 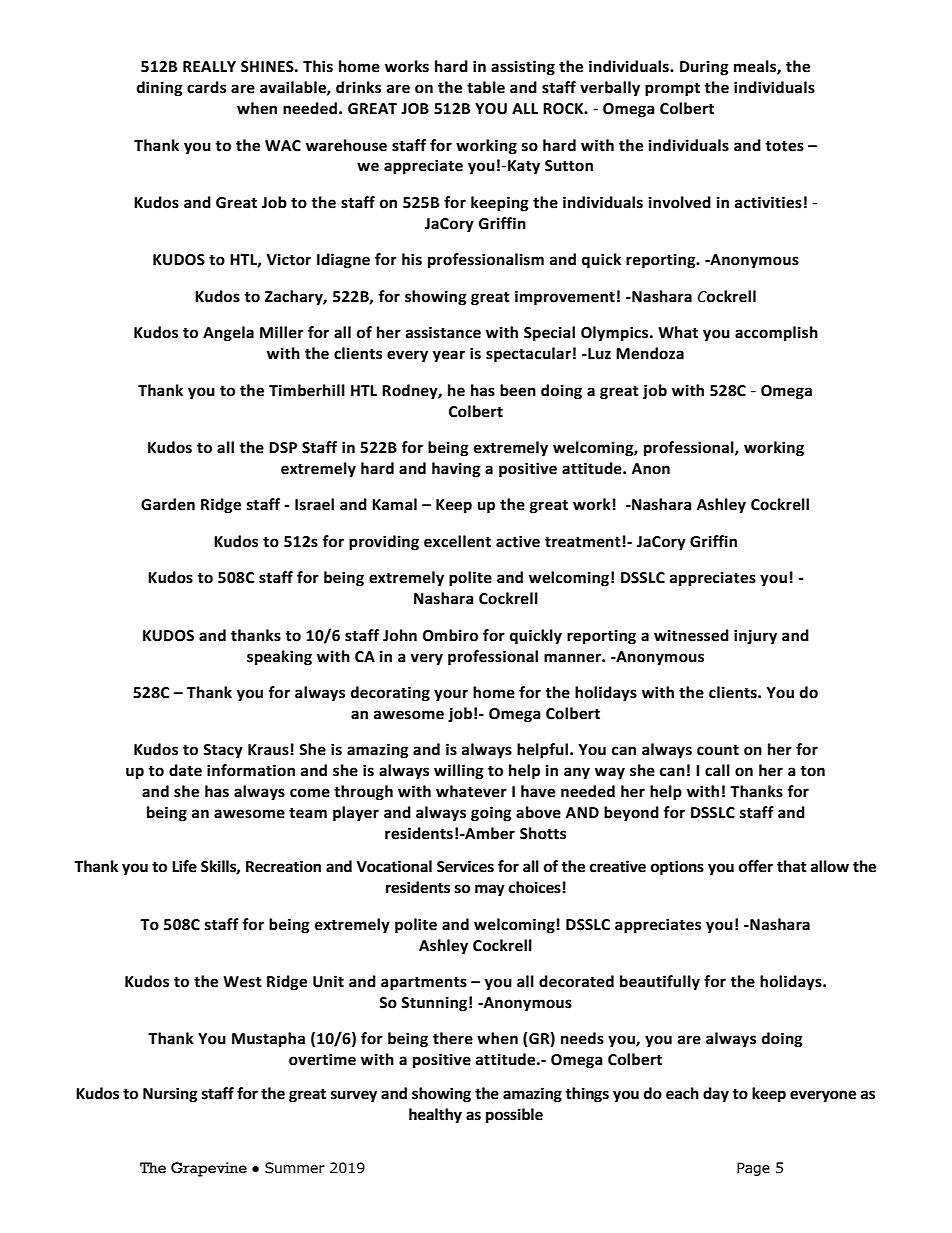 I want to click on Angela, so click(x=228, y=334).
